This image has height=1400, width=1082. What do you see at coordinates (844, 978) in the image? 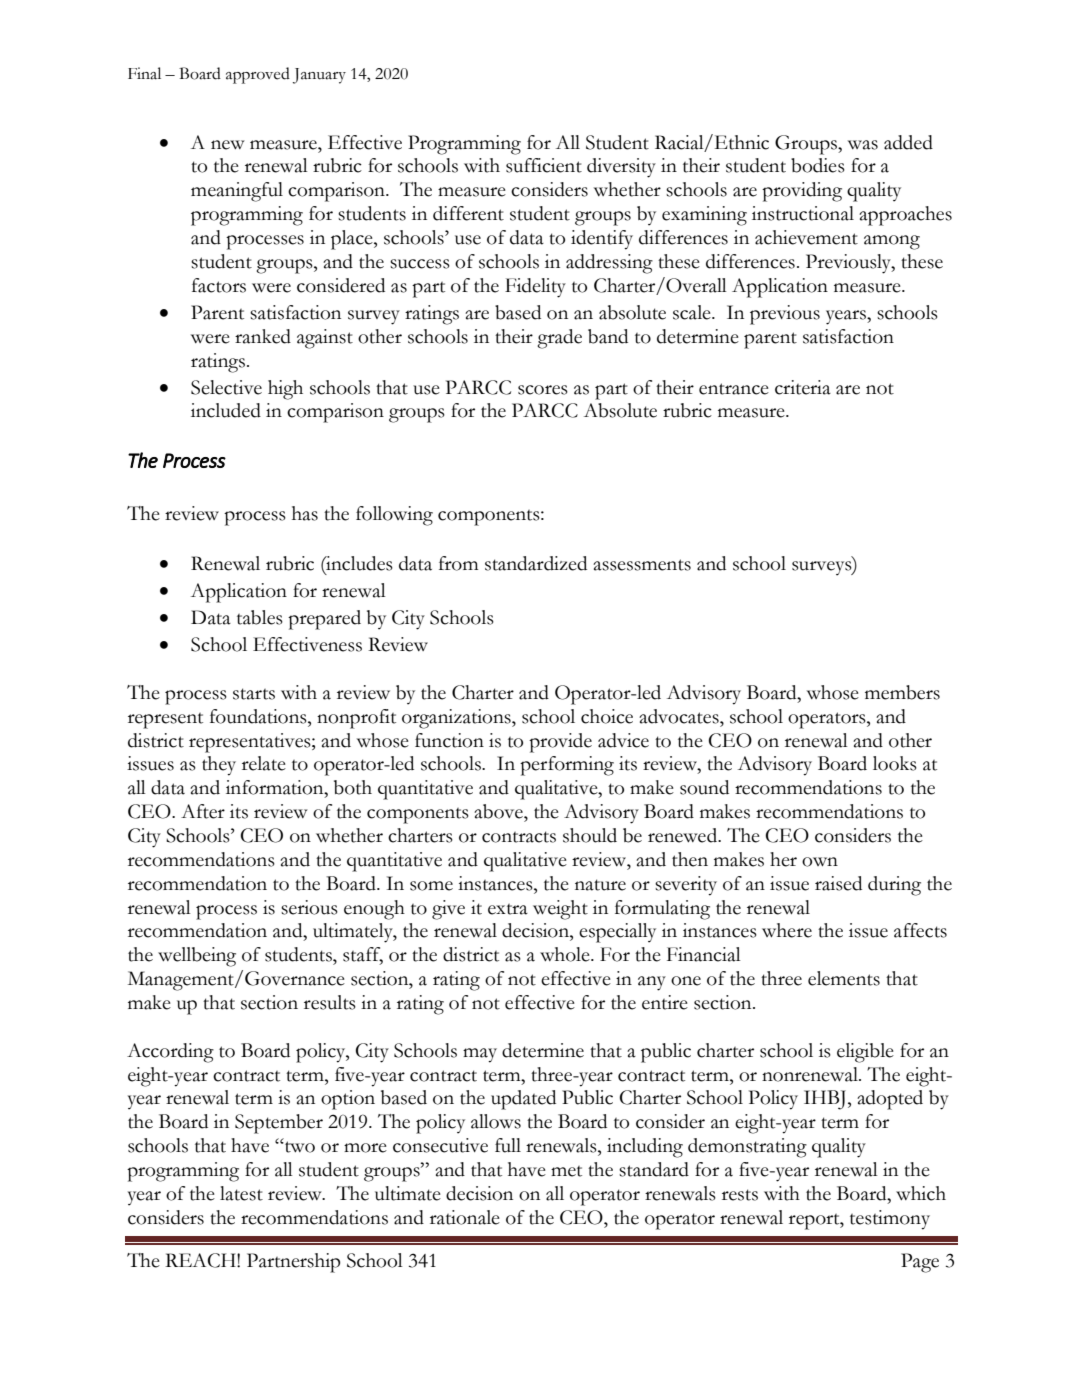
I see `elements` at bounding box center [844, 978].
